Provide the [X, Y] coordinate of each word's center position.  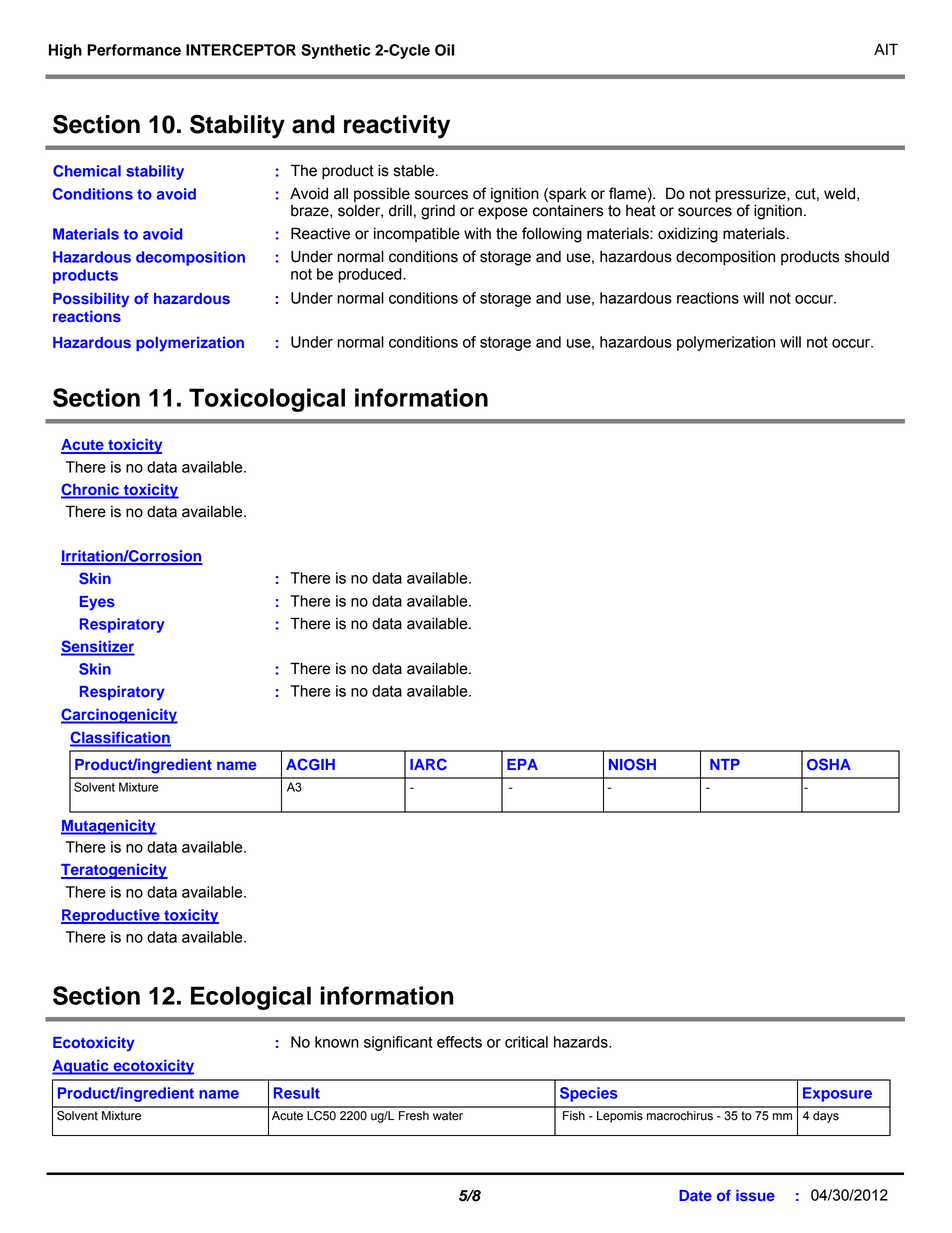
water [448, 1116]
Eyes [97, 603]
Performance [134, 50]
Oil [444, 50]
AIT [886, 49]
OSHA [829, 764]
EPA [522, 764]
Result [297, 1093]
